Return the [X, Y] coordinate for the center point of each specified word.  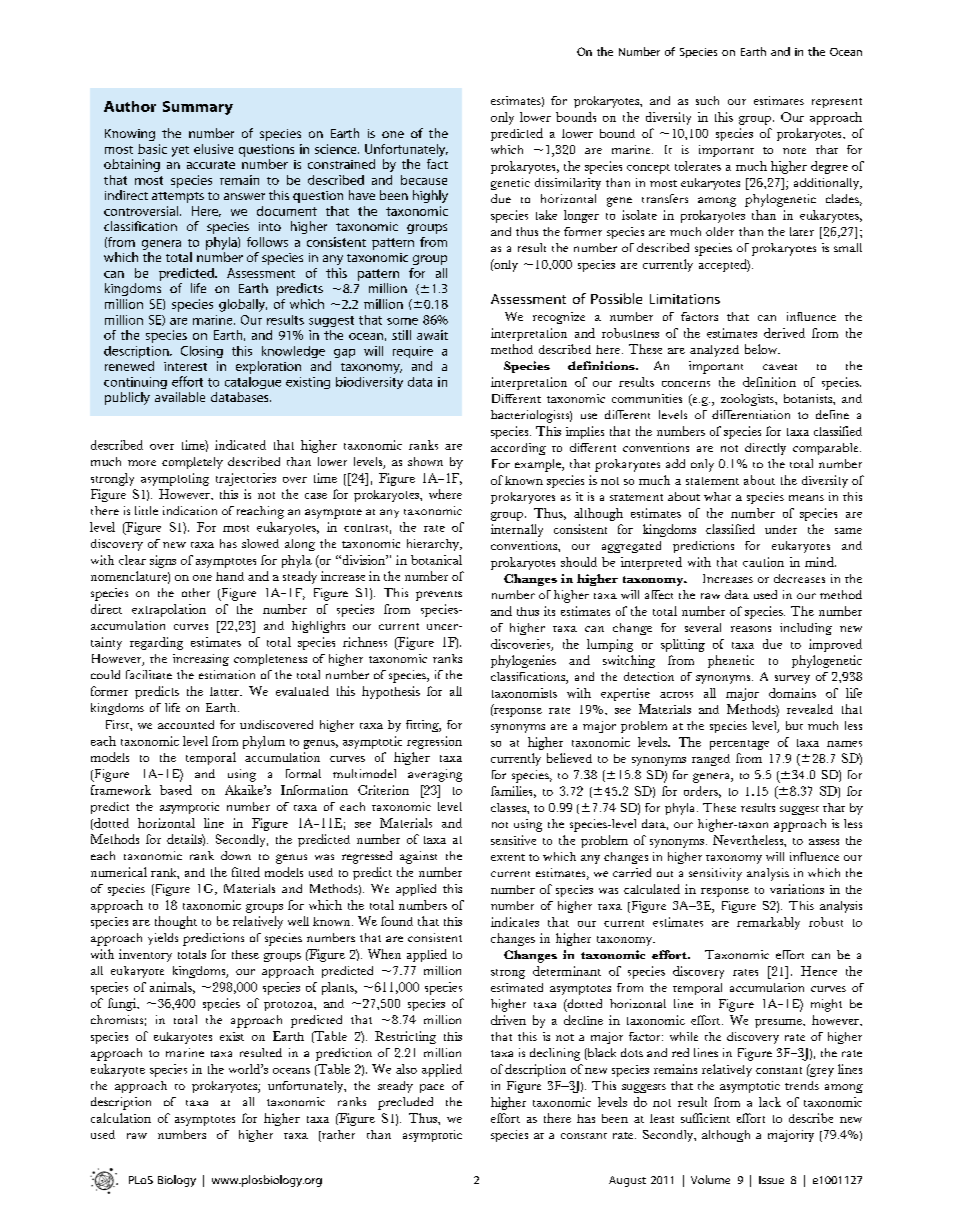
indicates [515, 922]
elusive [213, 149]
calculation [121, 1118]
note [794, 151]
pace [432, 1088]
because [424, 180]
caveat [780, 367]
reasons [751, 629]
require [413, 352]
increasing [201, 660]
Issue [771, 1180]
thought [176, 922]
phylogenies [523, 661]
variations [797, 889]
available [180, 397]
